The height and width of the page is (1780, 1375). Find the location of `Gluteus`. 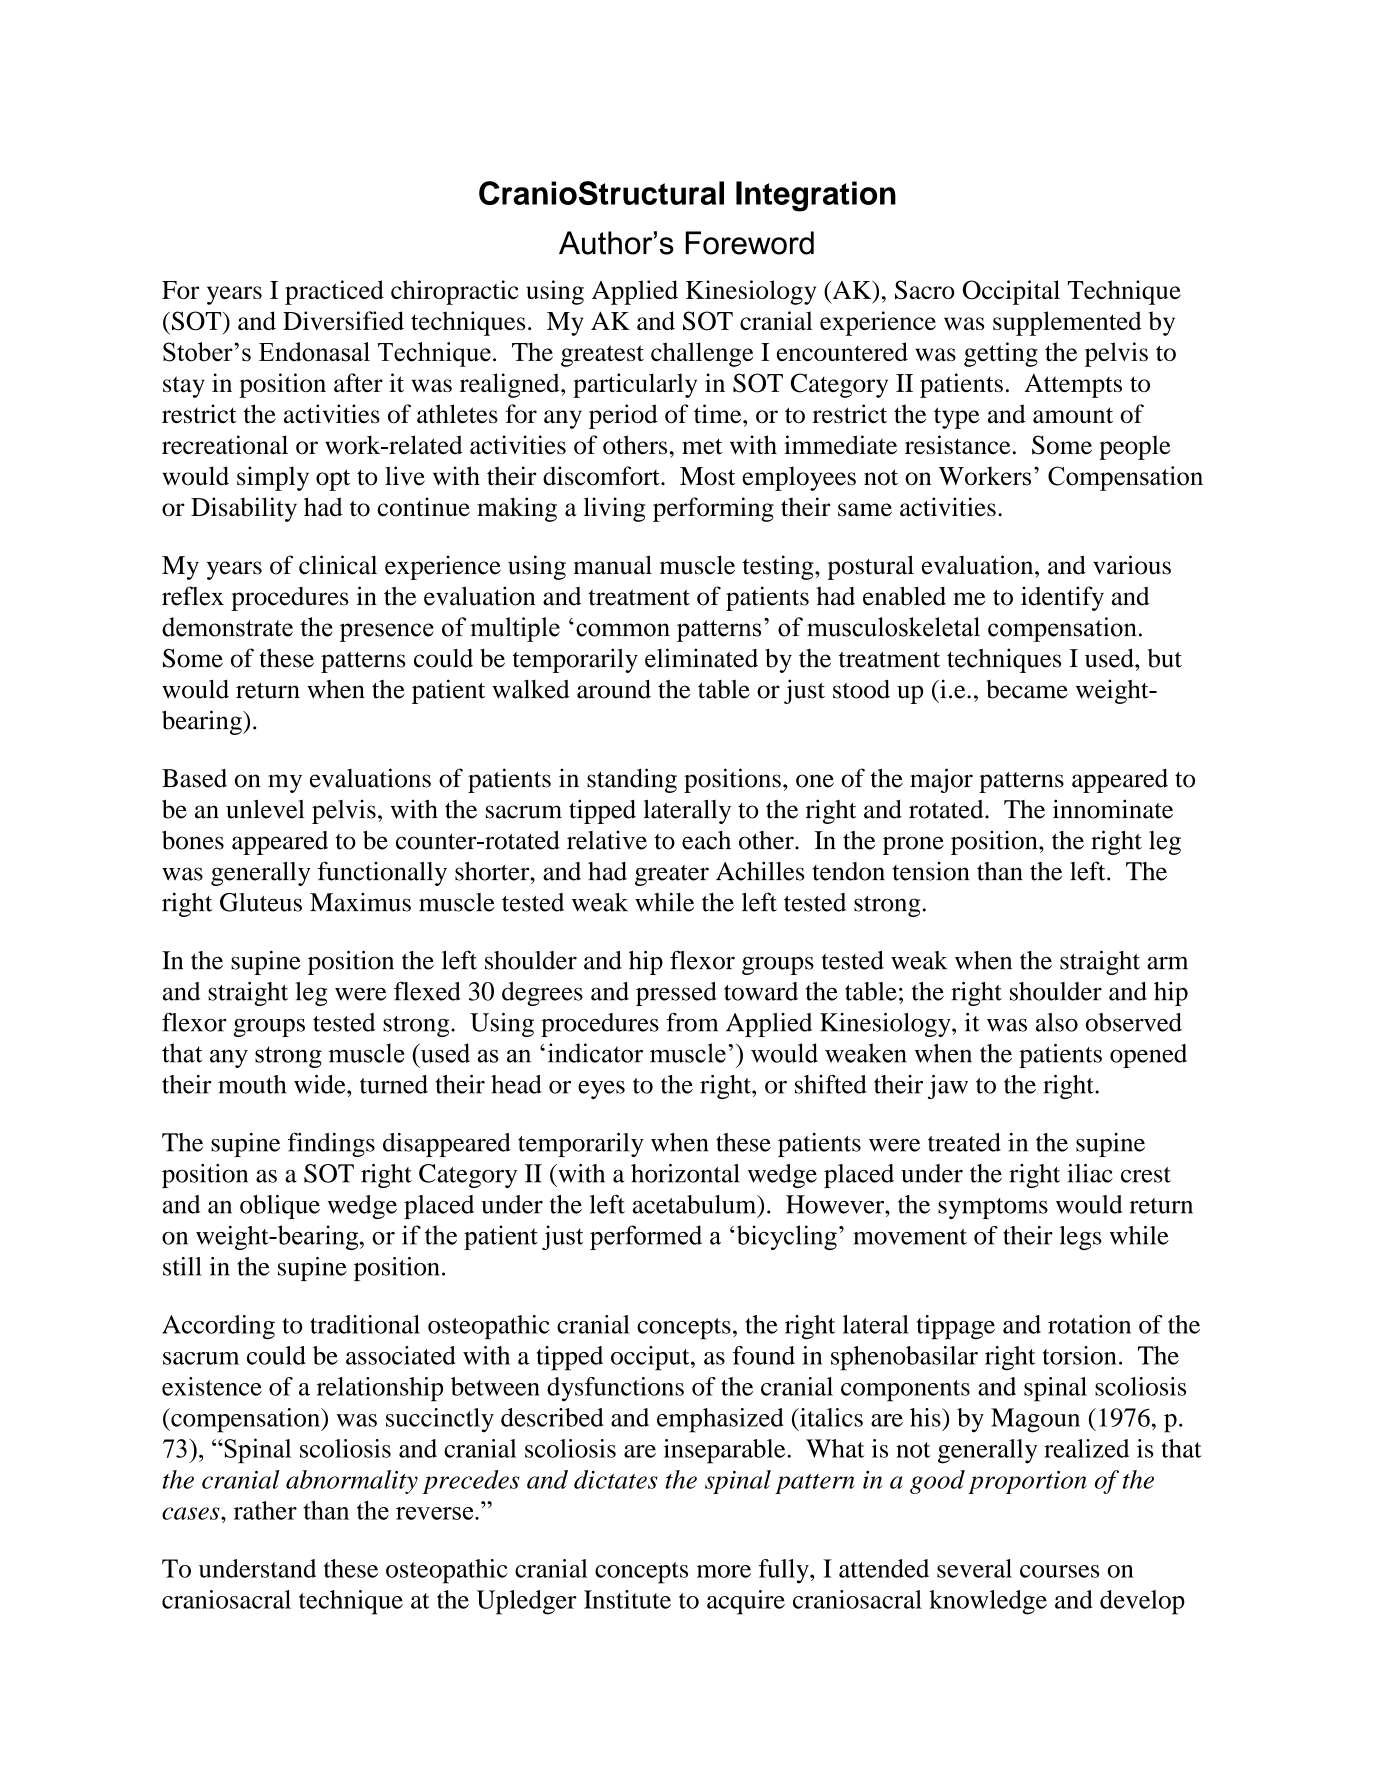

Gluteus is located at coordinates (261, 902).
